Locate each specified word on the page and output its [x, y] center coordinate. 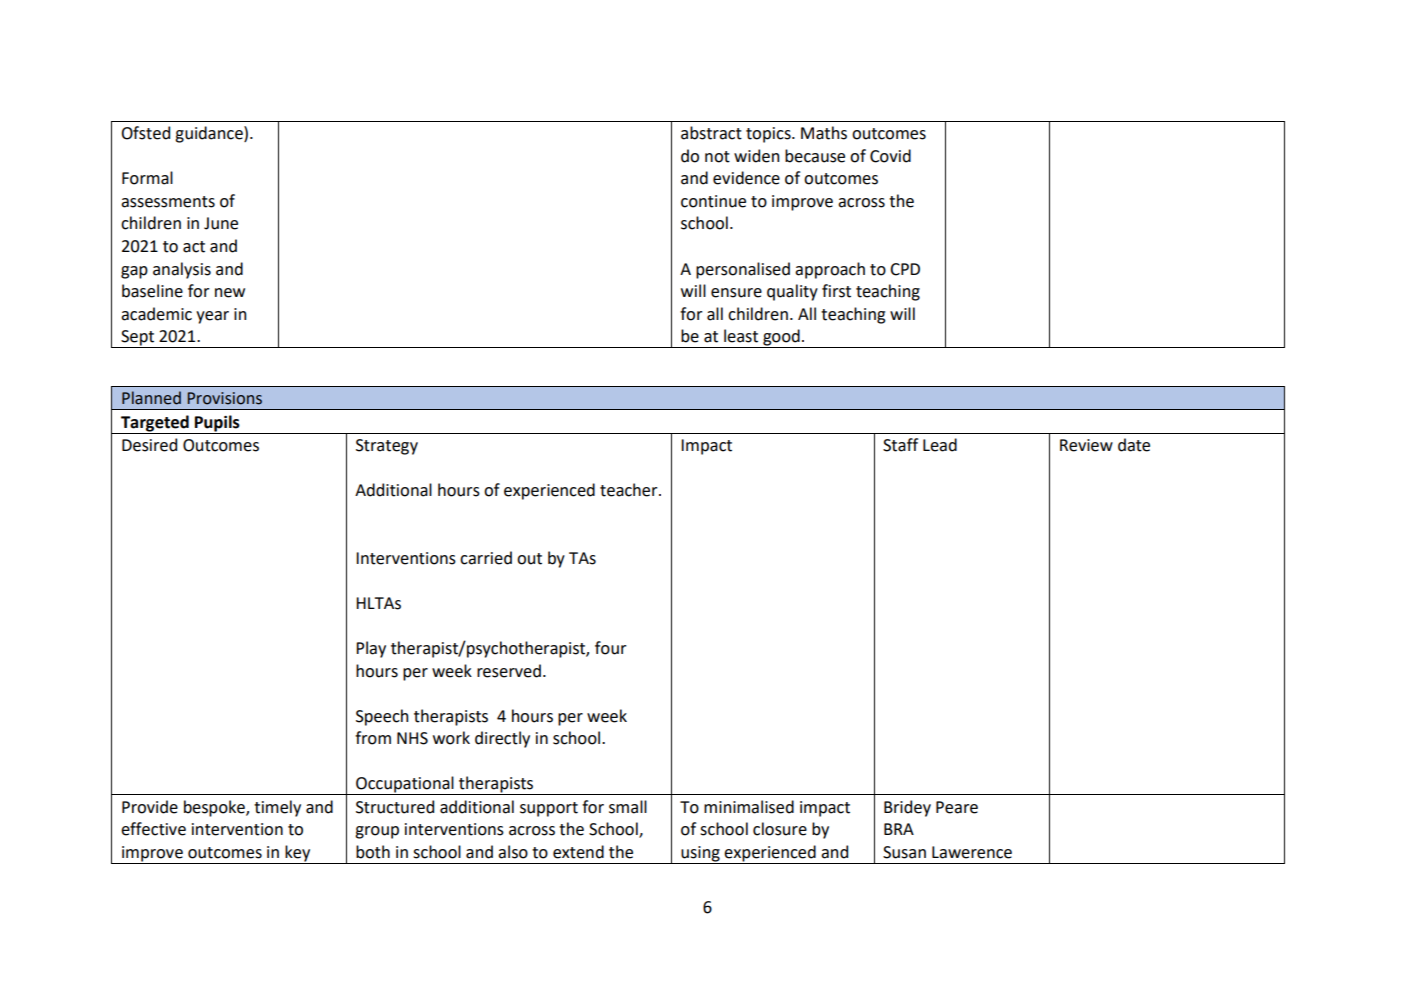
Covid [890, 156]
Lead [940, 445]
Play [371, 649]
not [717, 157]
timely [277, 808]
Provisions [225, 398]
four [610, 648]
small [628, 807]
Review [1086, 445]
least [741, 336]
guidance [210, 134]
